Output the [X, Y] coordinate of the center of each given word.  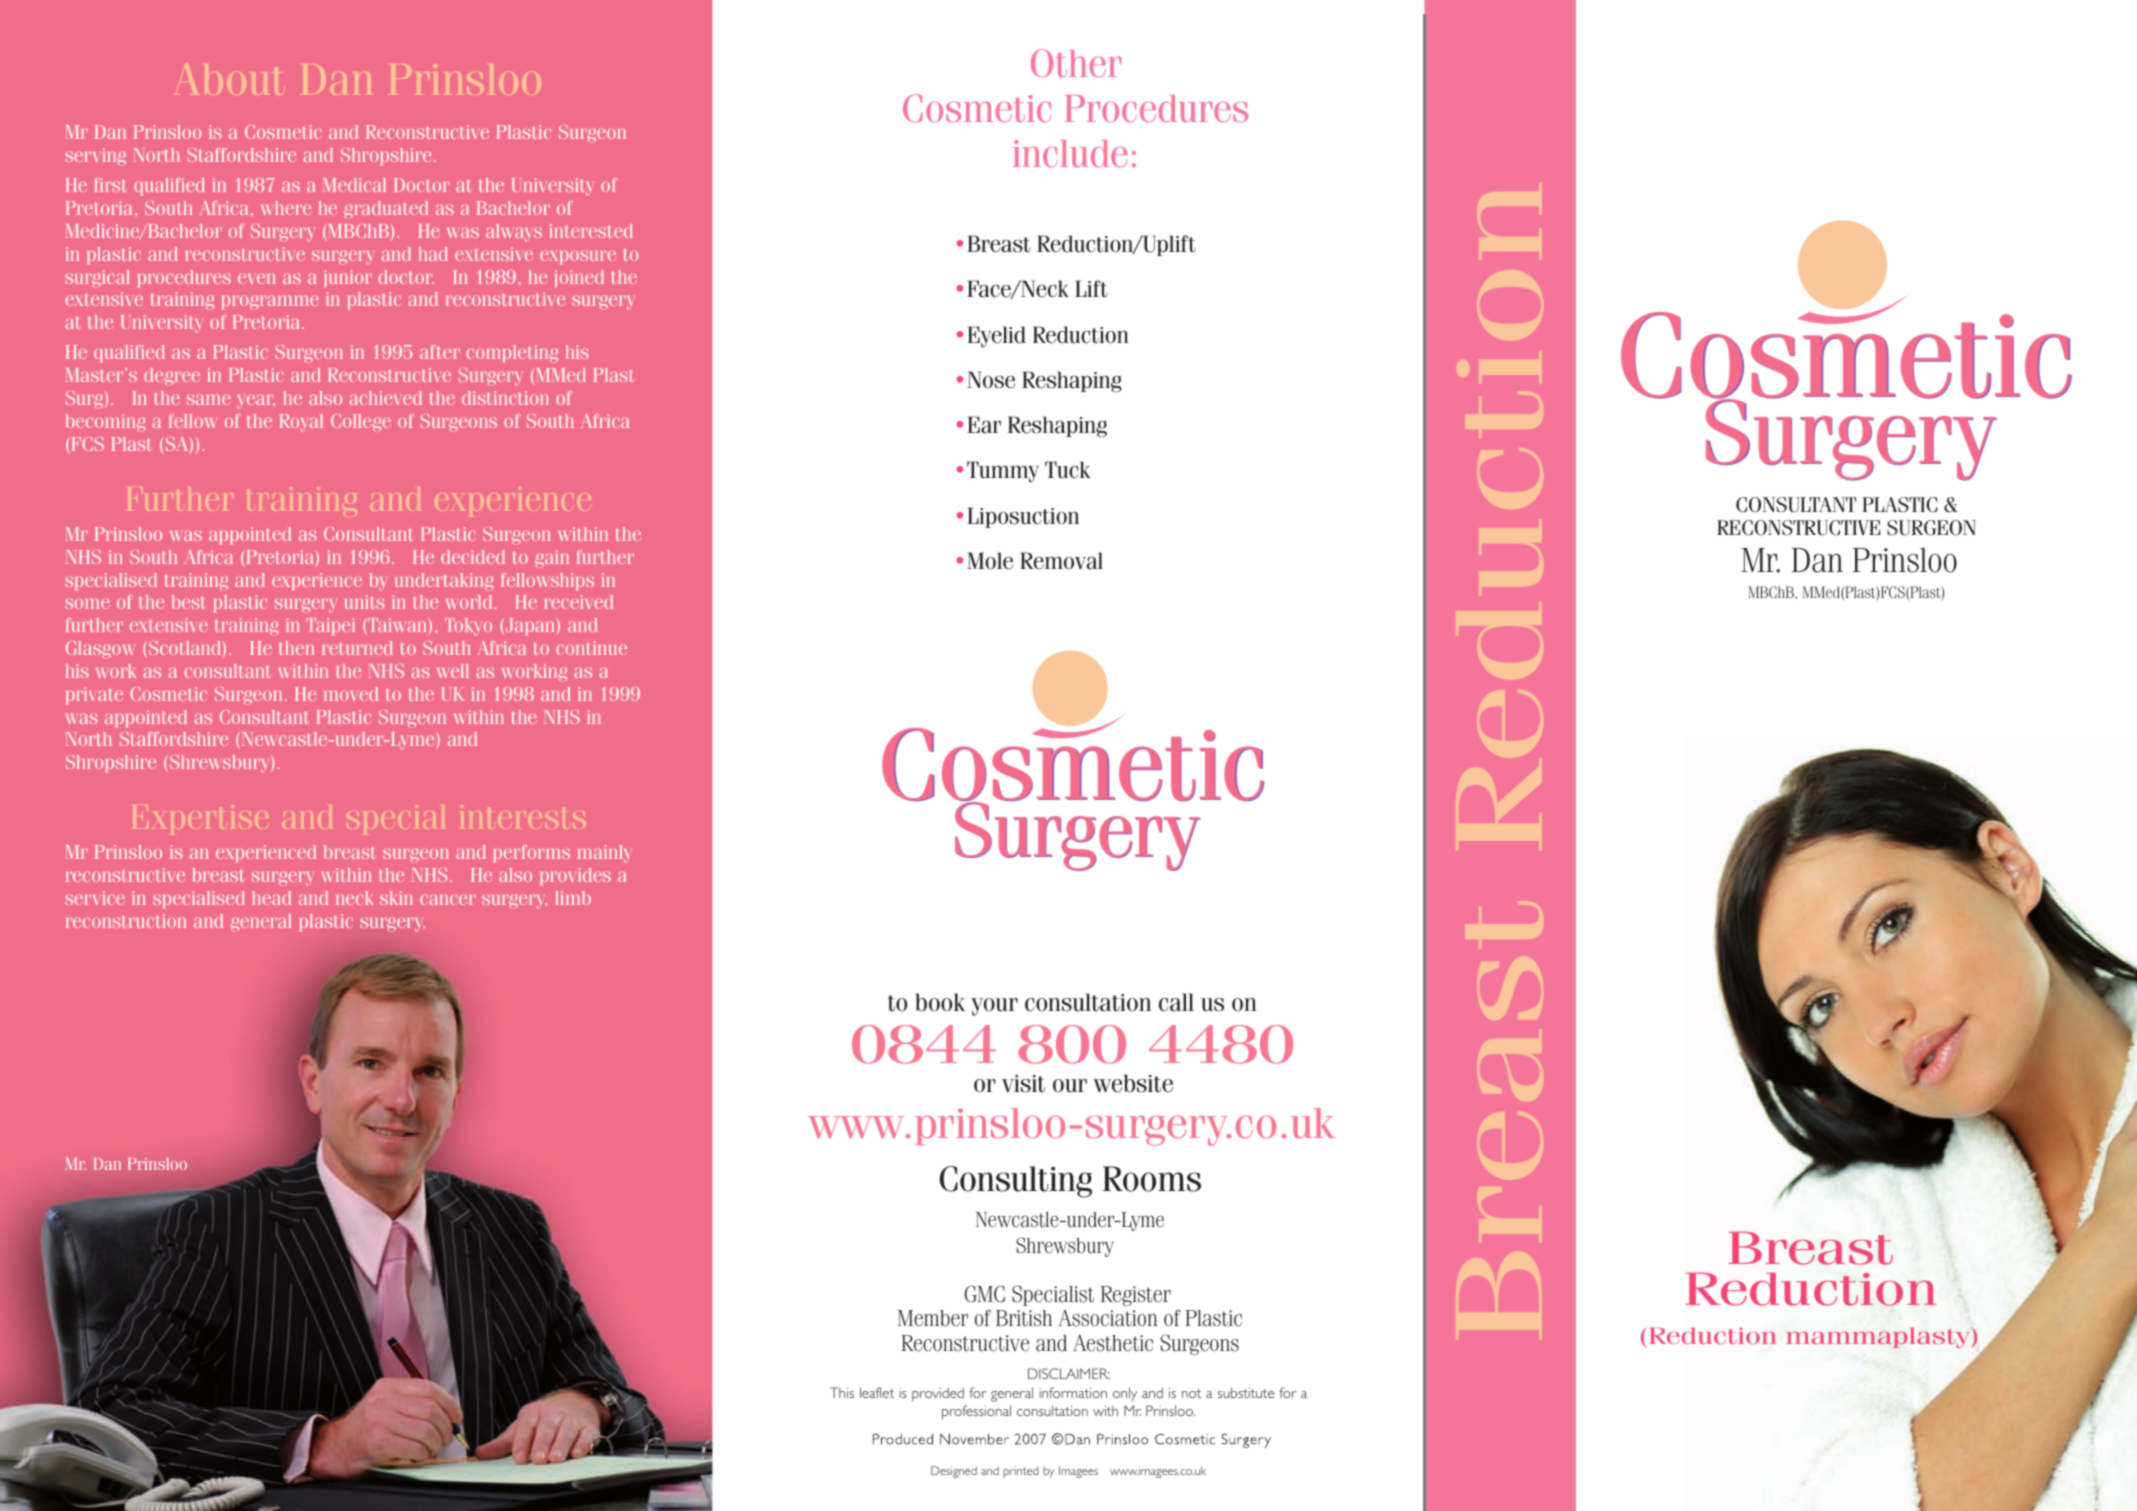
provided [938, 1394]
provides [575, 876]
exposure [578, 257]
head [271, 898]
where [286, 208]
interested [591, 231]
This [842, 1392]
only [1125, 1394]
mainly [605, 854]
